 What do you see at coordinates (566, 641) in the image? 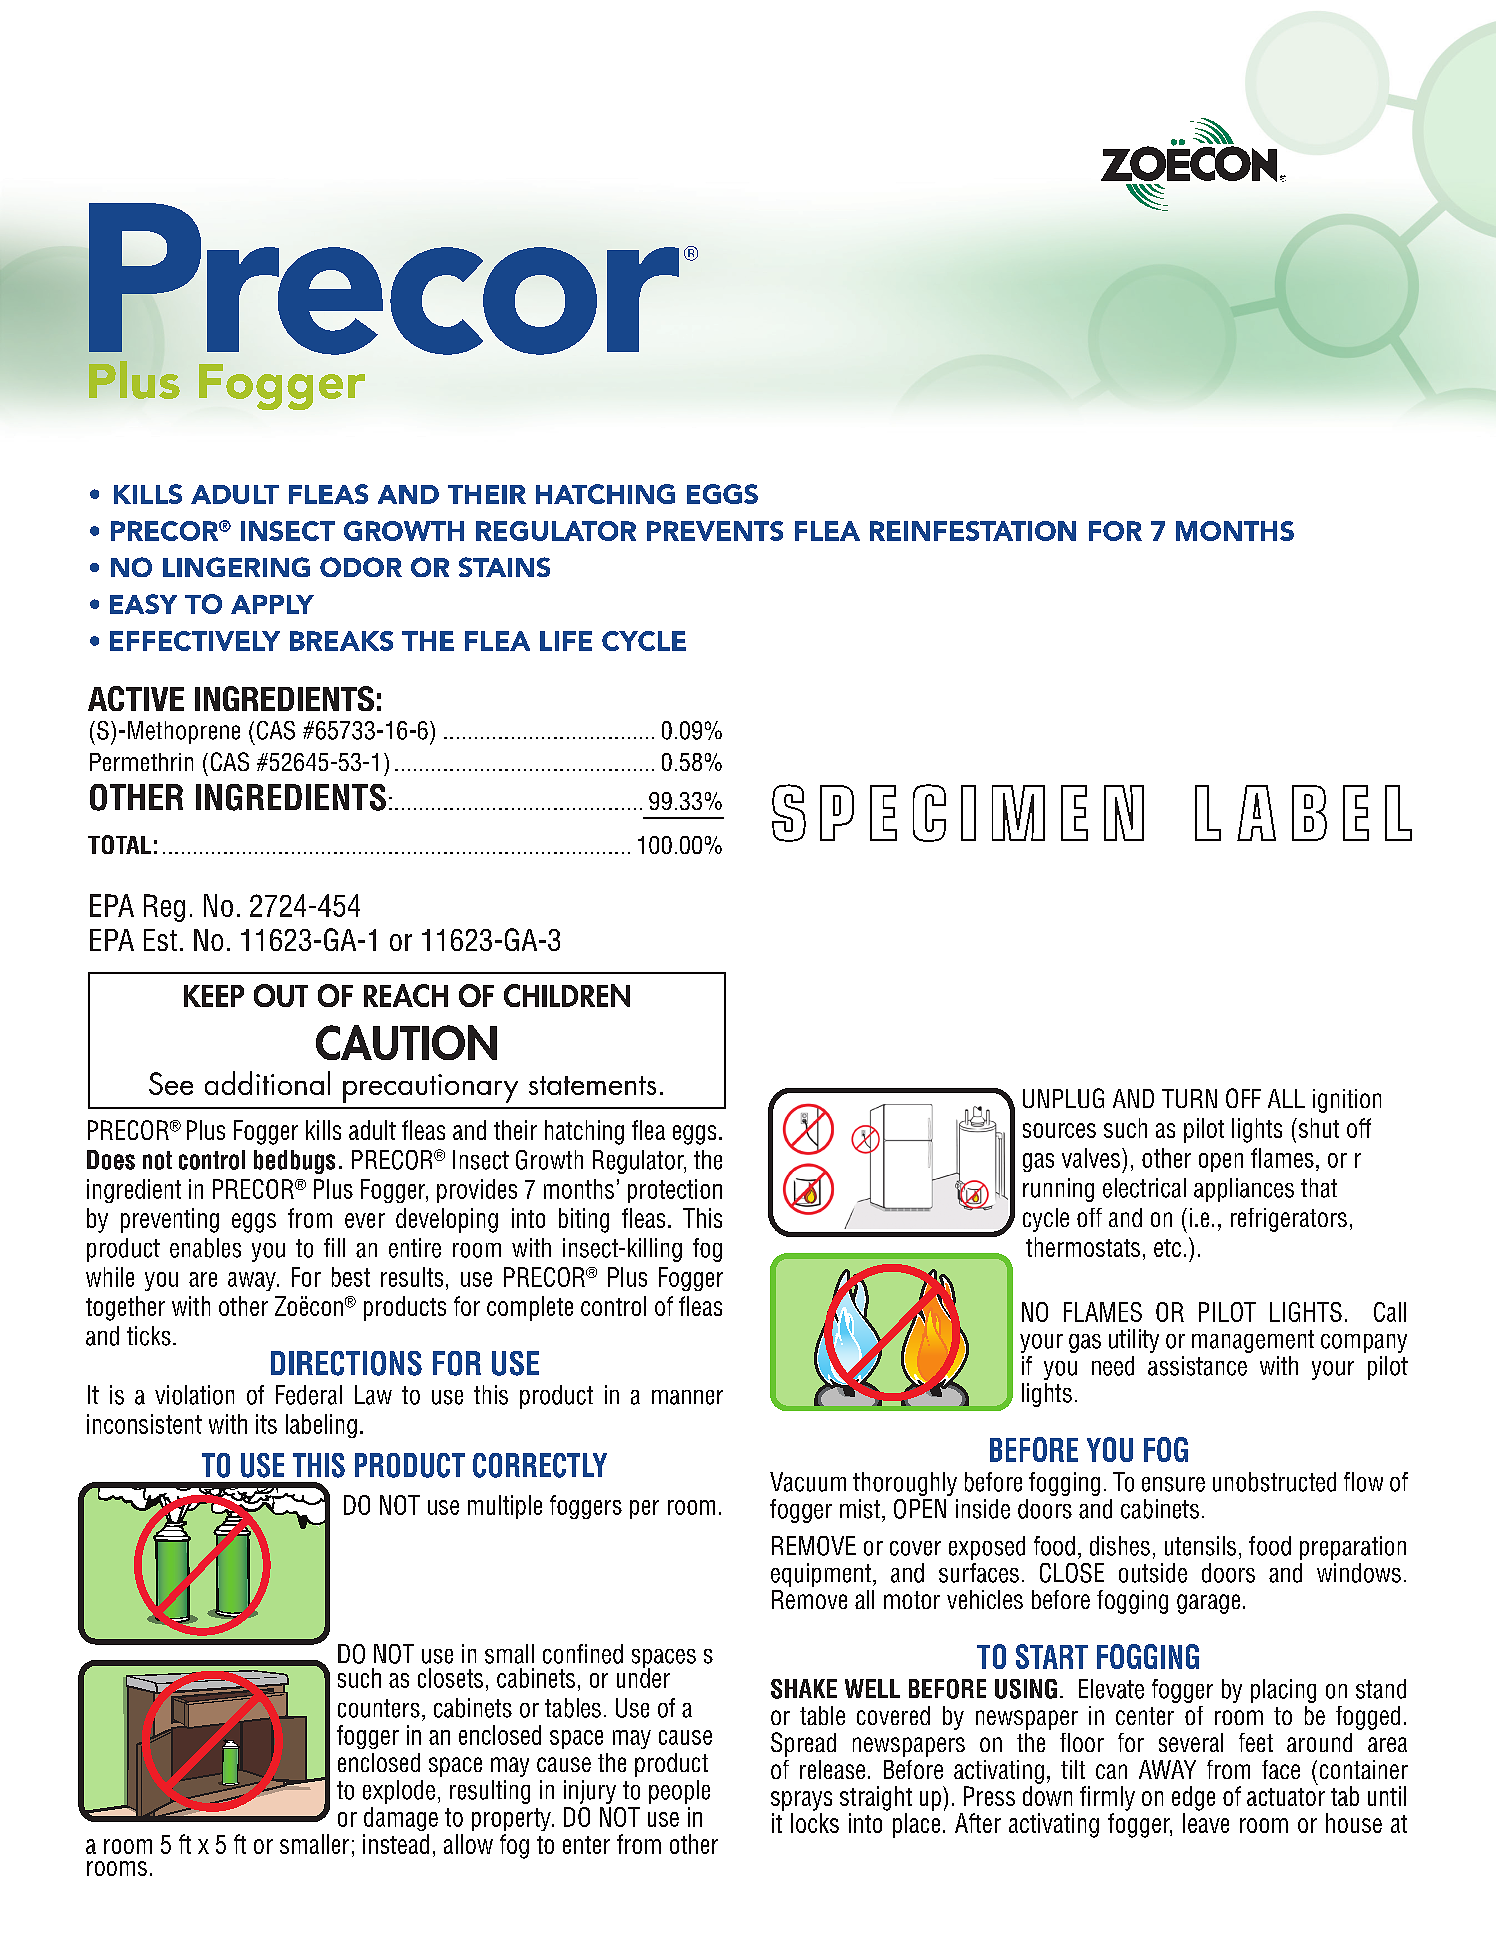
I see `LIFE` at bounding box center [566, 641].
